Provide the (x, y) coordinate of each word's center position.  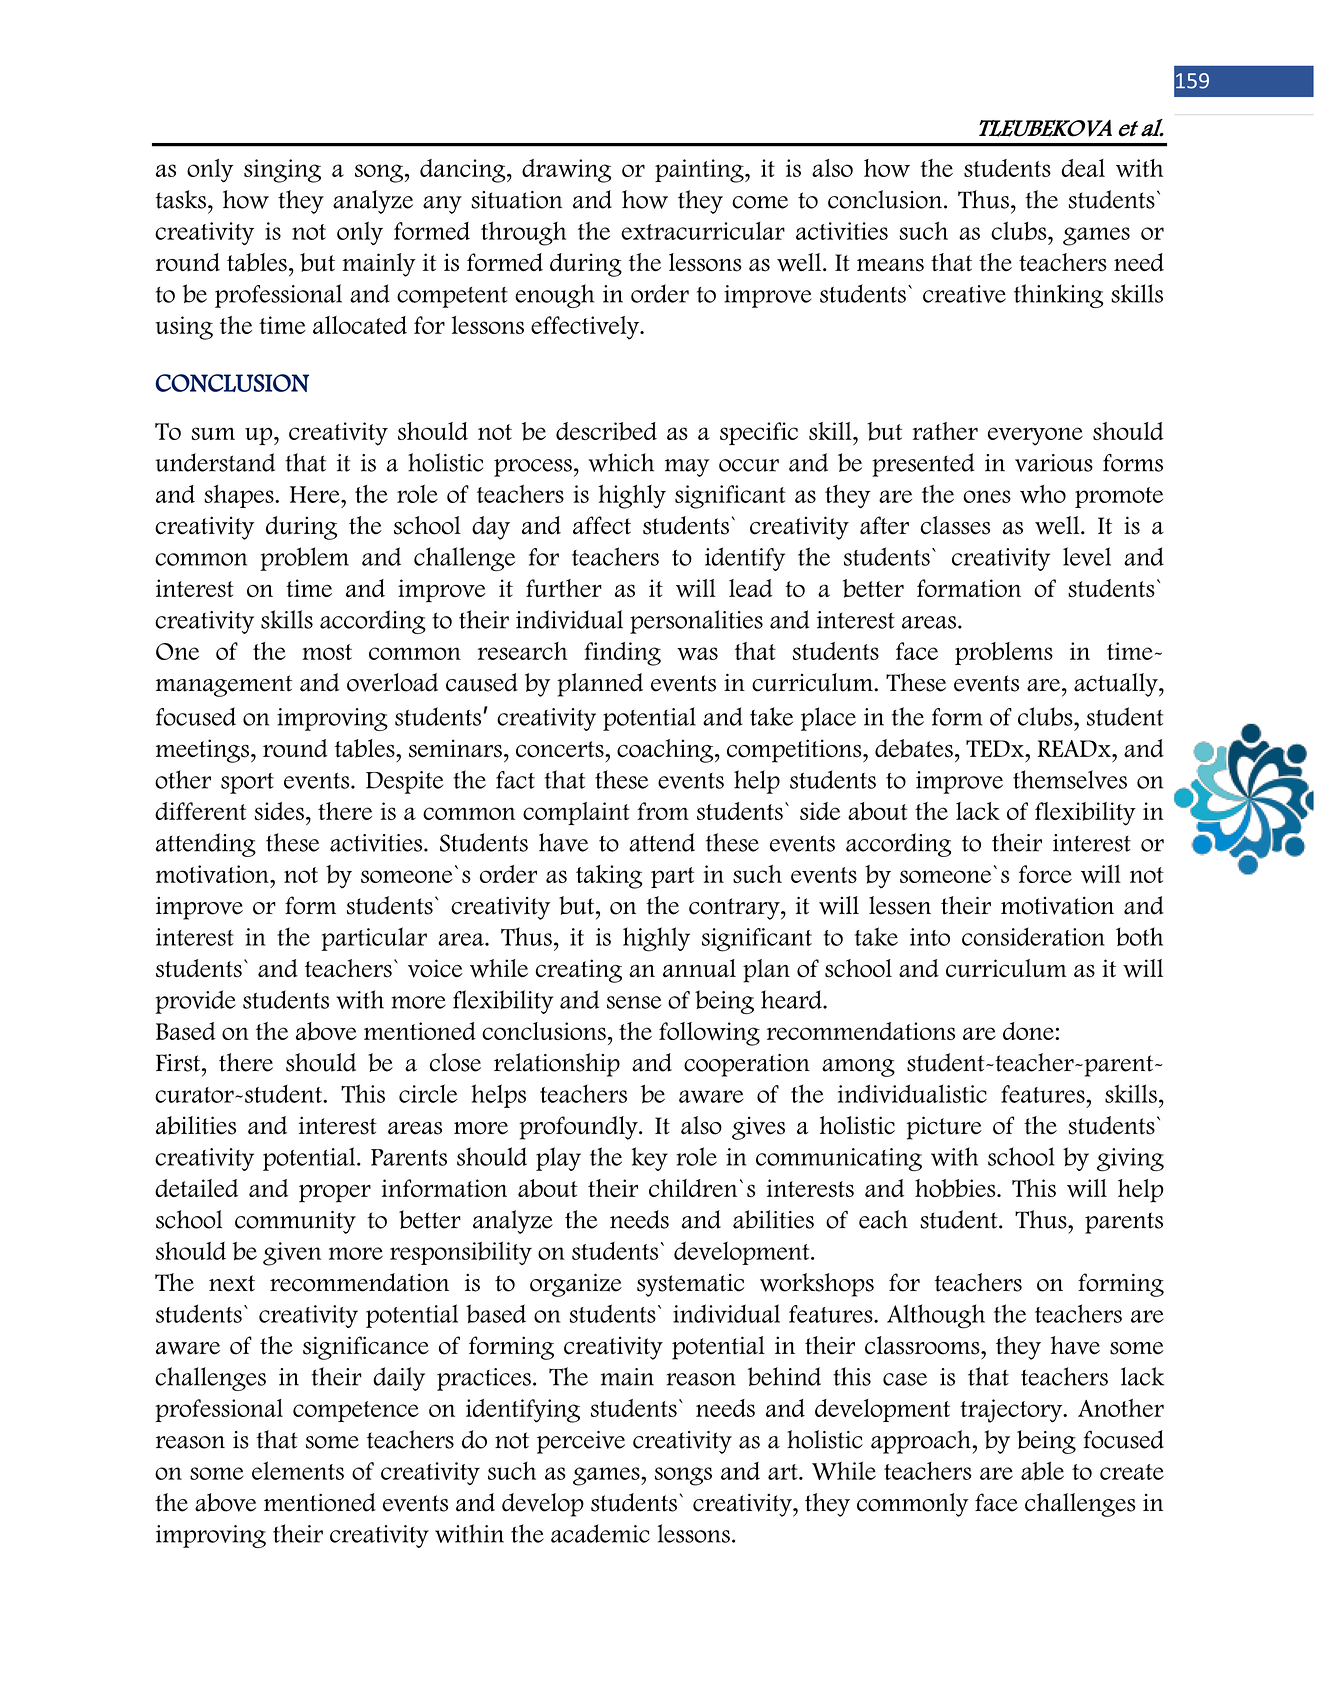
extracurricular (703, 231)
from (663, 811)
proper (335, 1193)
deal (1083, 168)
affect (602, 525)
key (650, 1159)
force (1045, 874)
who (1043, 494)
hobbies (956, 1188)
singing (282, 171)
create (1132, 1472)
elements (298, 1470)
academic (600, 1533)
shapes (240, 496)
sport (247, 783)
